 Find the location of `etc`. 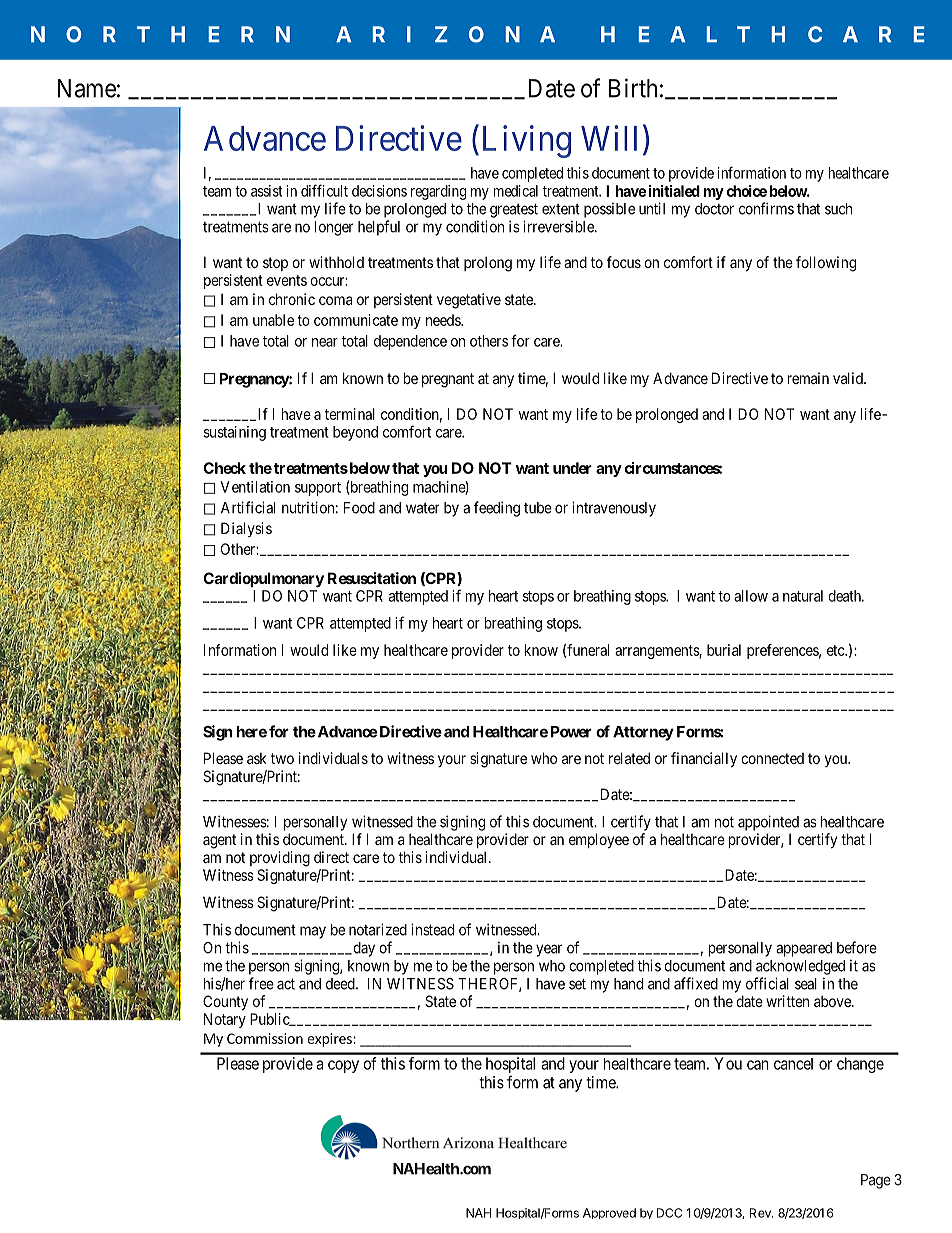

etc is located at coordinates (836, 650).
